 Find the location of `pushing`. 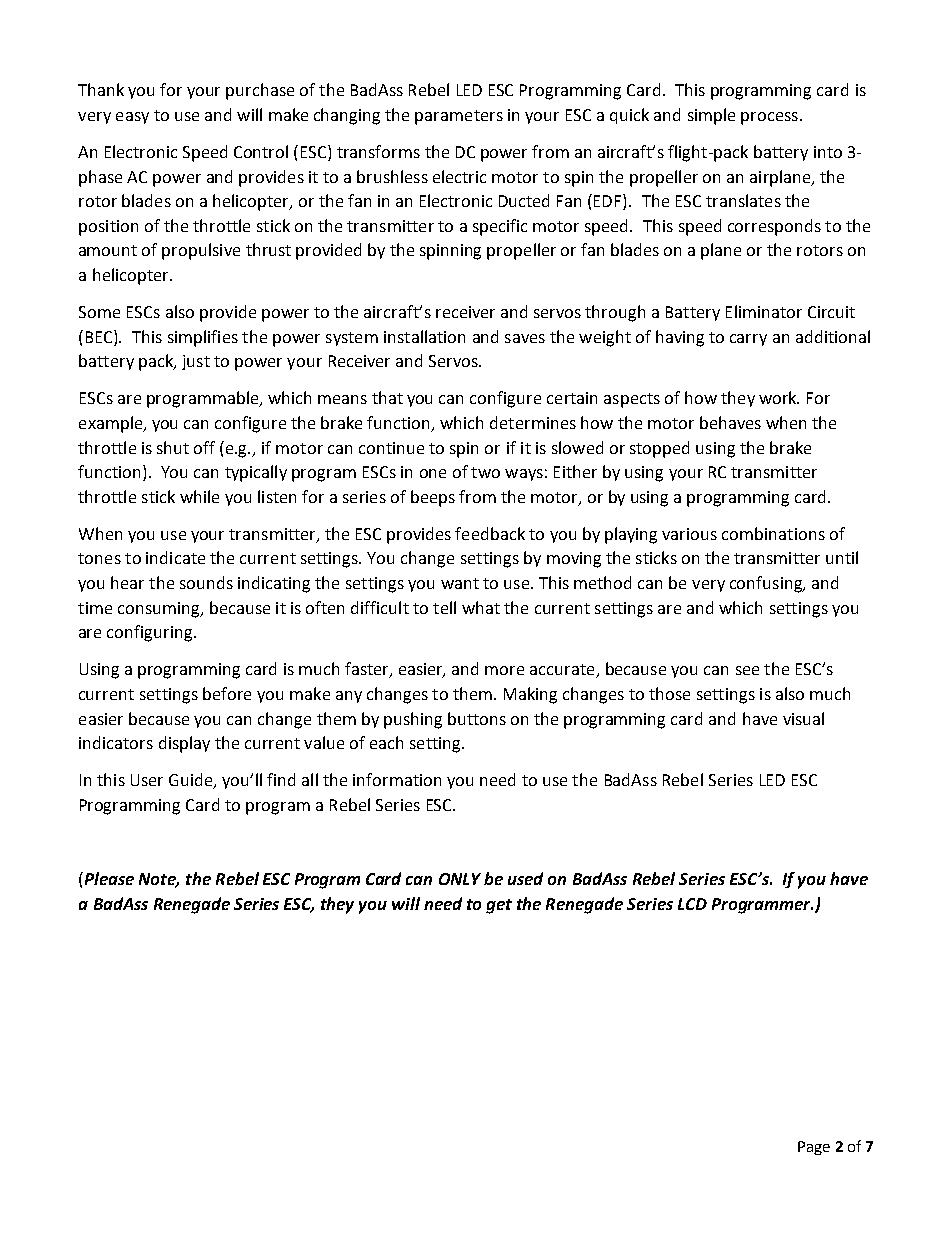

pushing is located at coordinates (413, 720).
